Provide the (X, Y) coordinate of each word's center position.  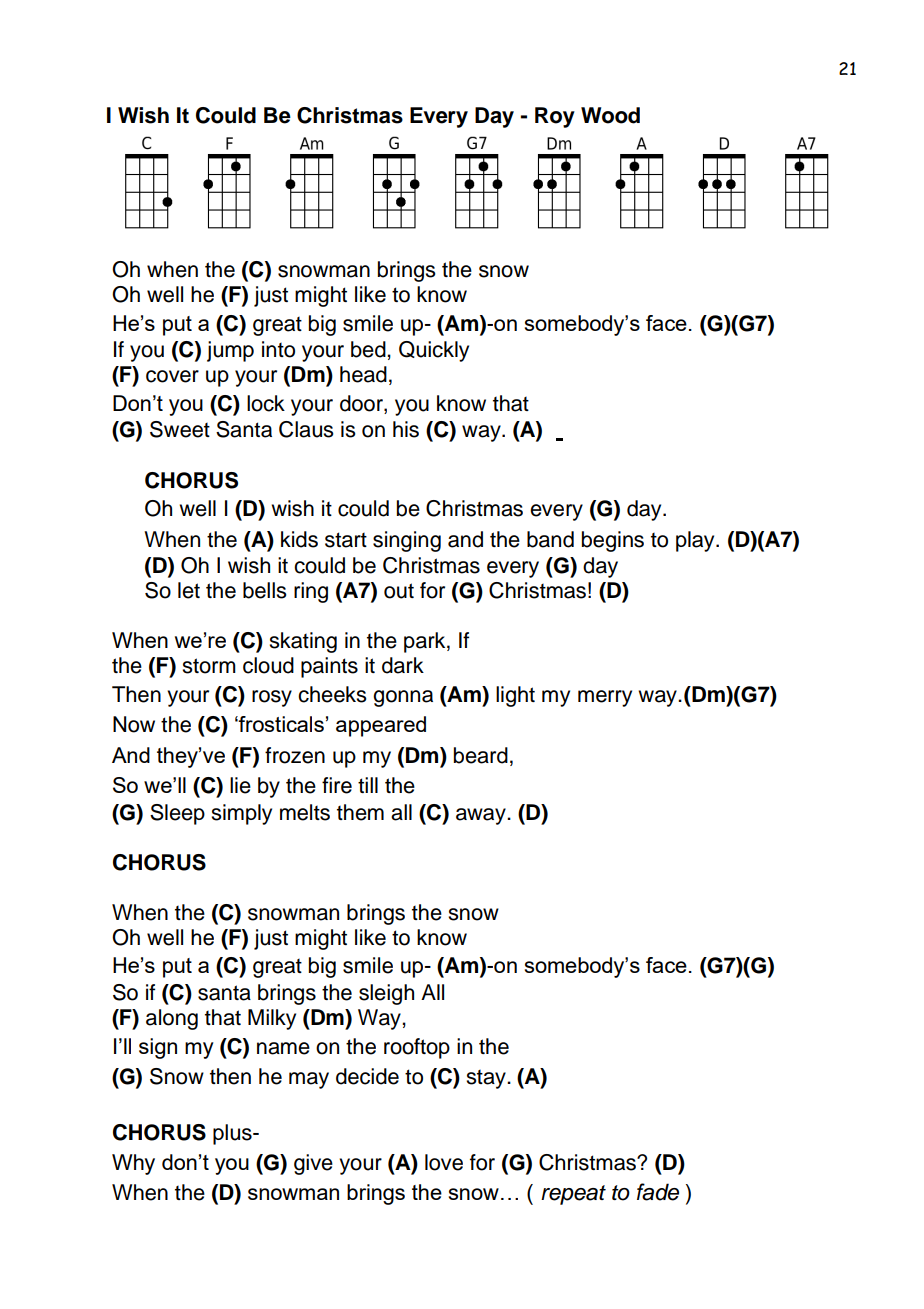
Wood (610, 115)
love (444, 1162)
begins (613, 541)
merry (605, 698)
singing (407, 541)
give (313, 1164)
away (482, 816)
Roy (555, 117)
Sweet (180, 429)
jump (230, 351)
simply (241, 814)
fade (658, 1192)
